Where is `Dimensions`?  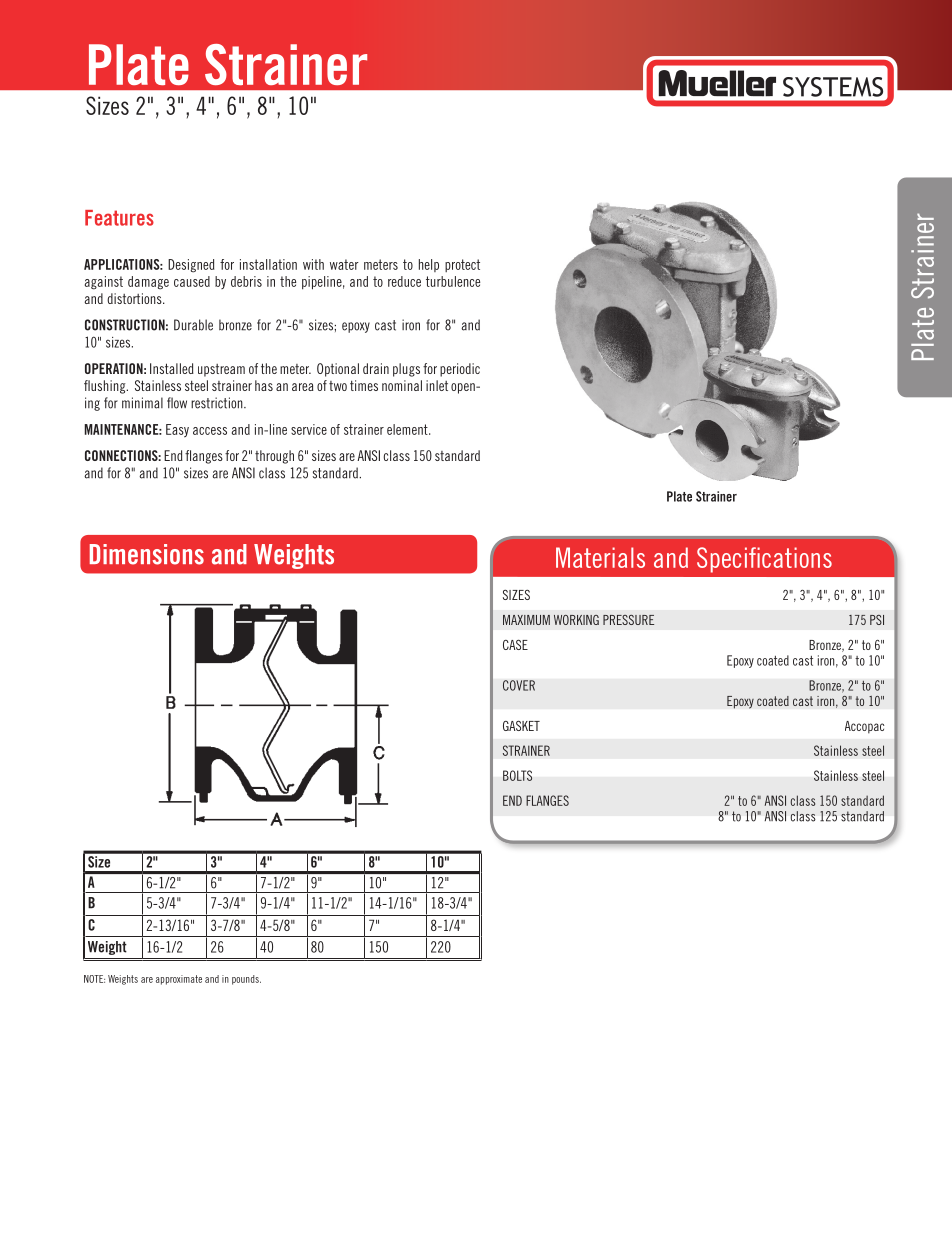 Dimensions is located at coordinates (147, 554).
